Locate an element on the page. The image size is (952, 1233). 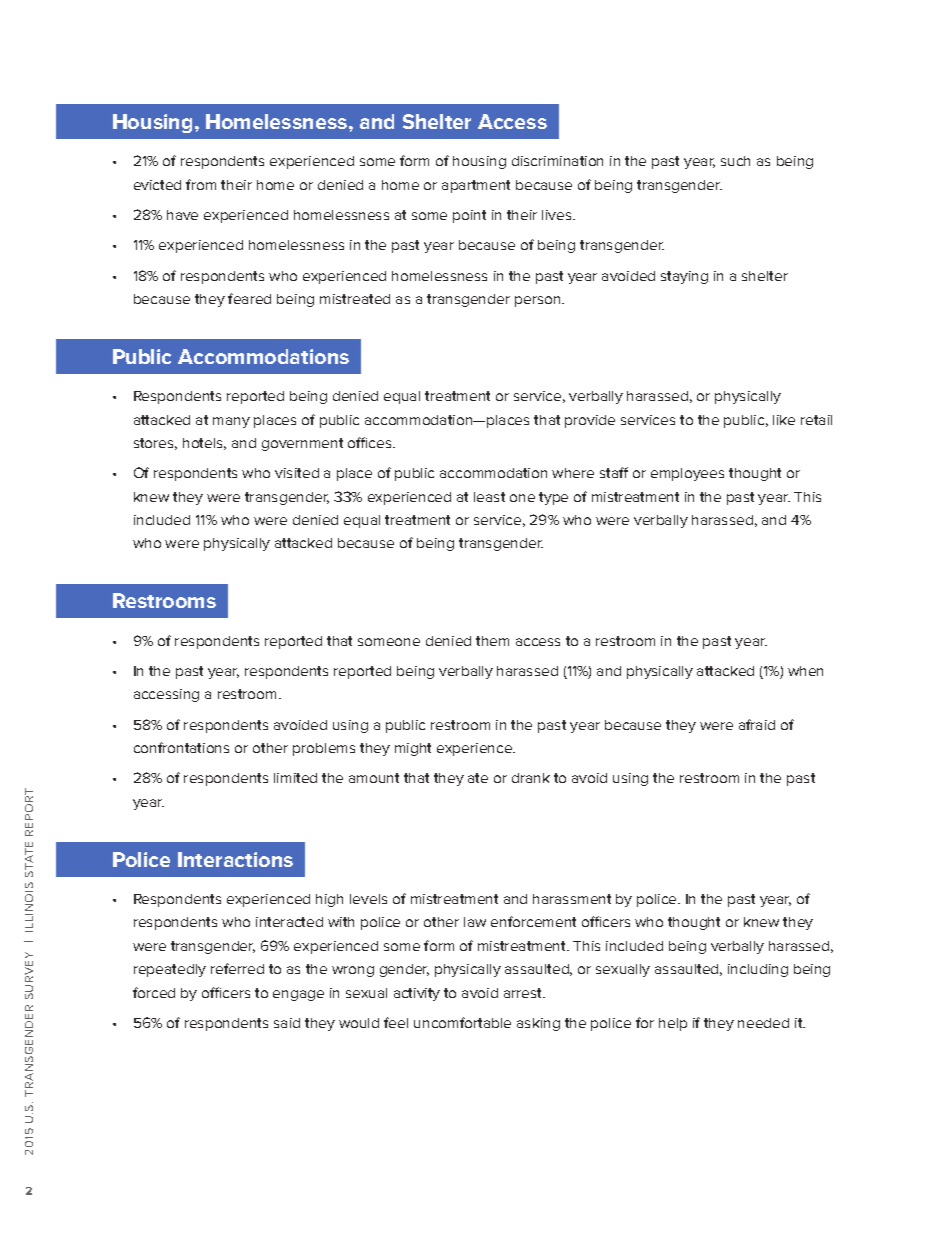
visited is located at coordinates (297, 473).
